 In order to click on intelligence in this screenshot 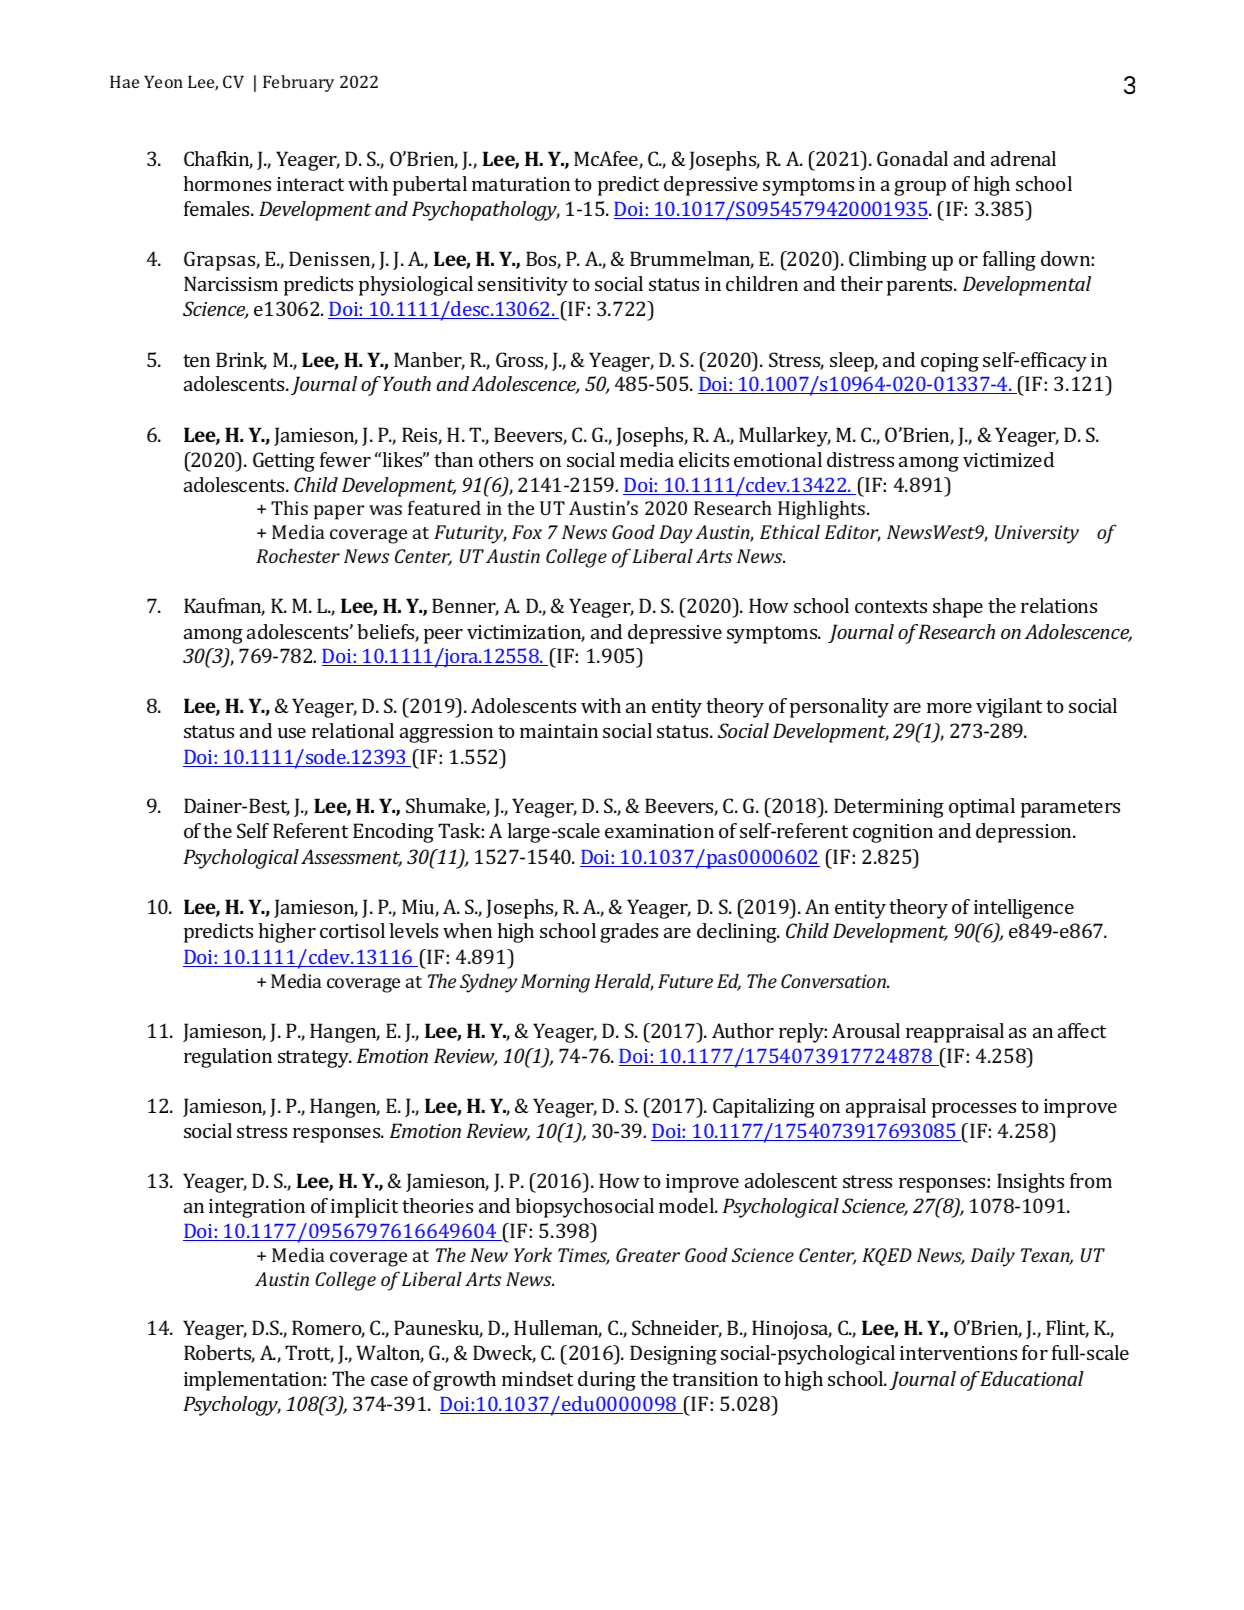, I will do `click(1024, 909)`.
